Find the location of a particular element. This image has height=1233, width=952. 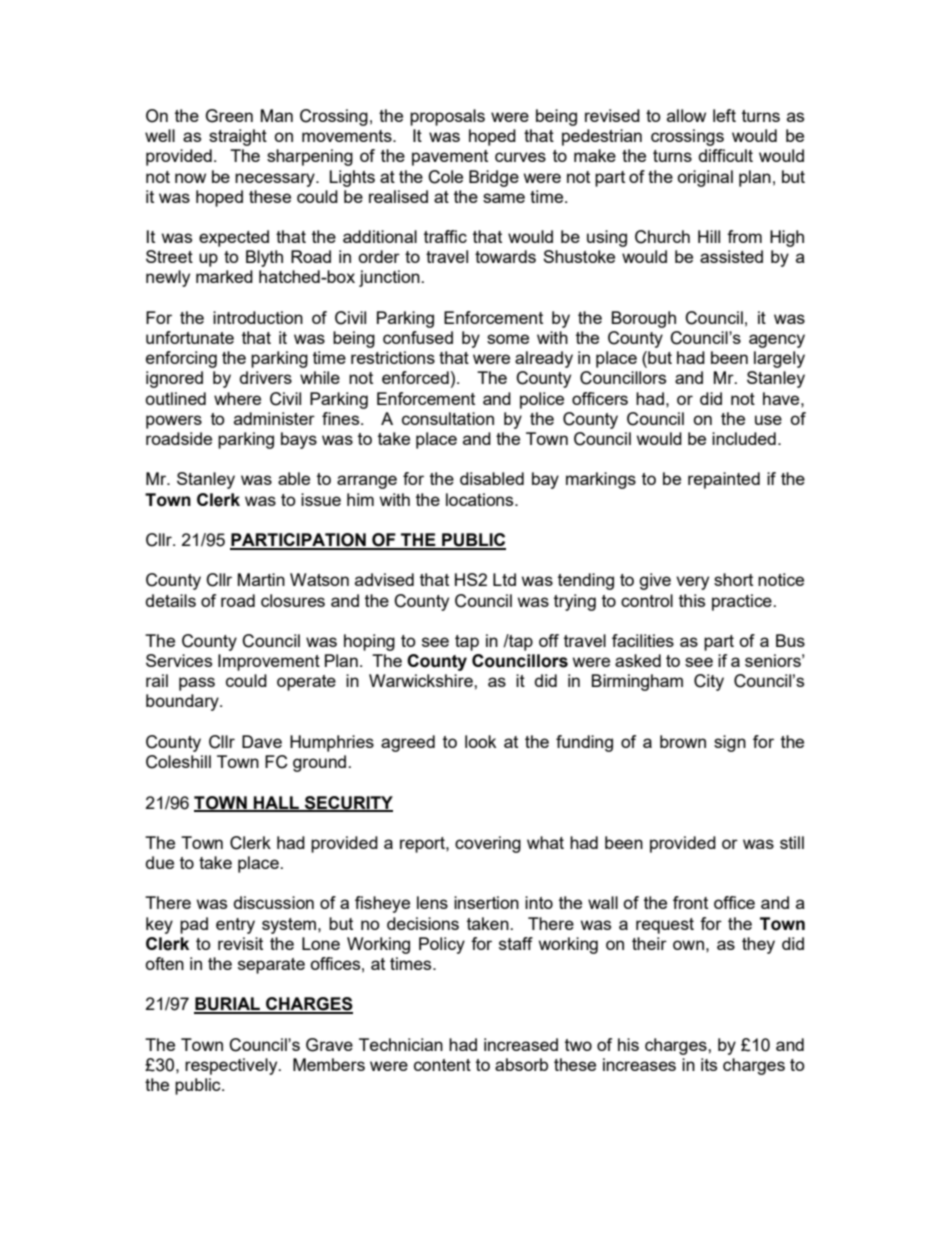

short is located at coordinates (733, 579).
